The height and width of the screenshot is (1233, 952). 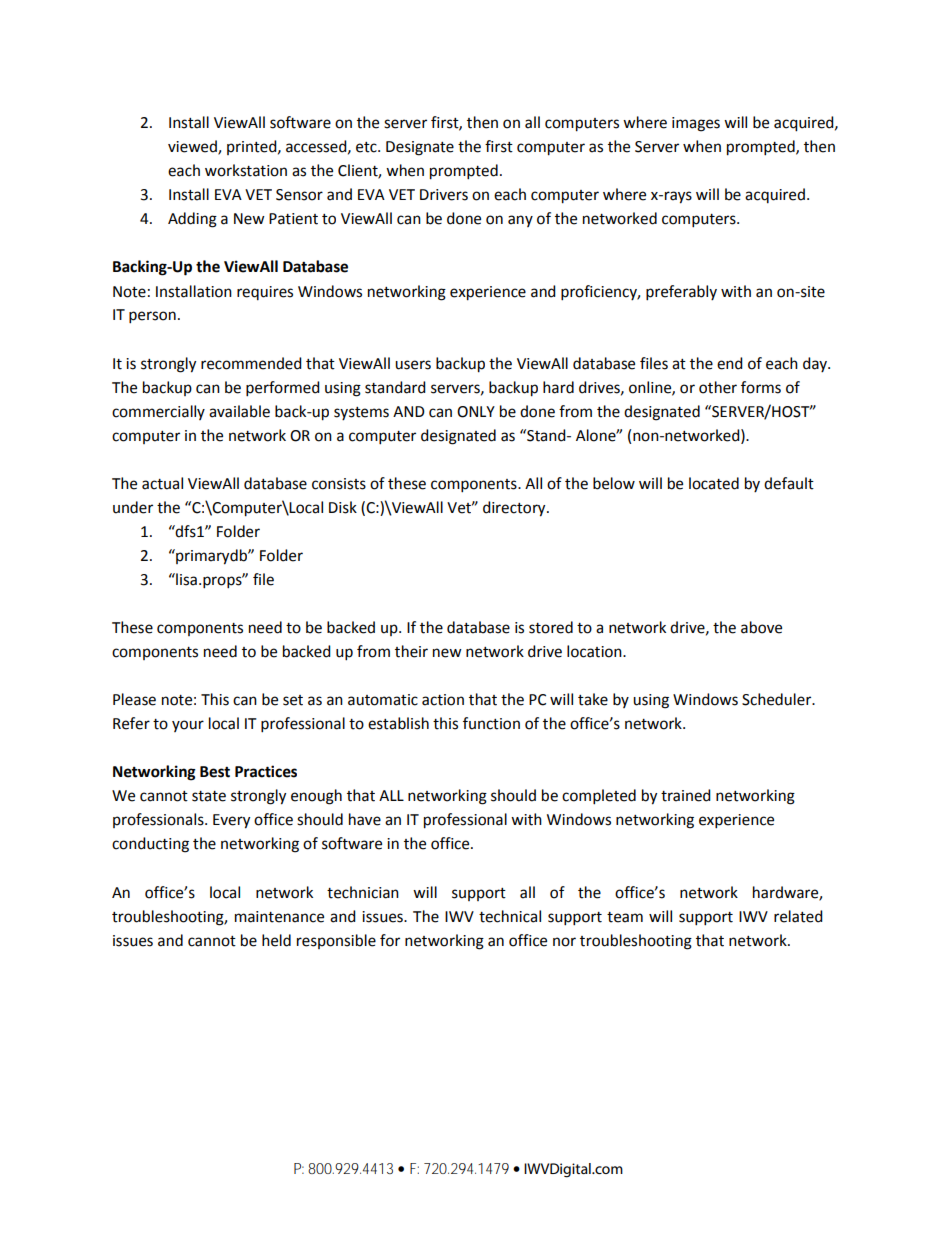 I want to click on directory, so click(x=515, y=509).
